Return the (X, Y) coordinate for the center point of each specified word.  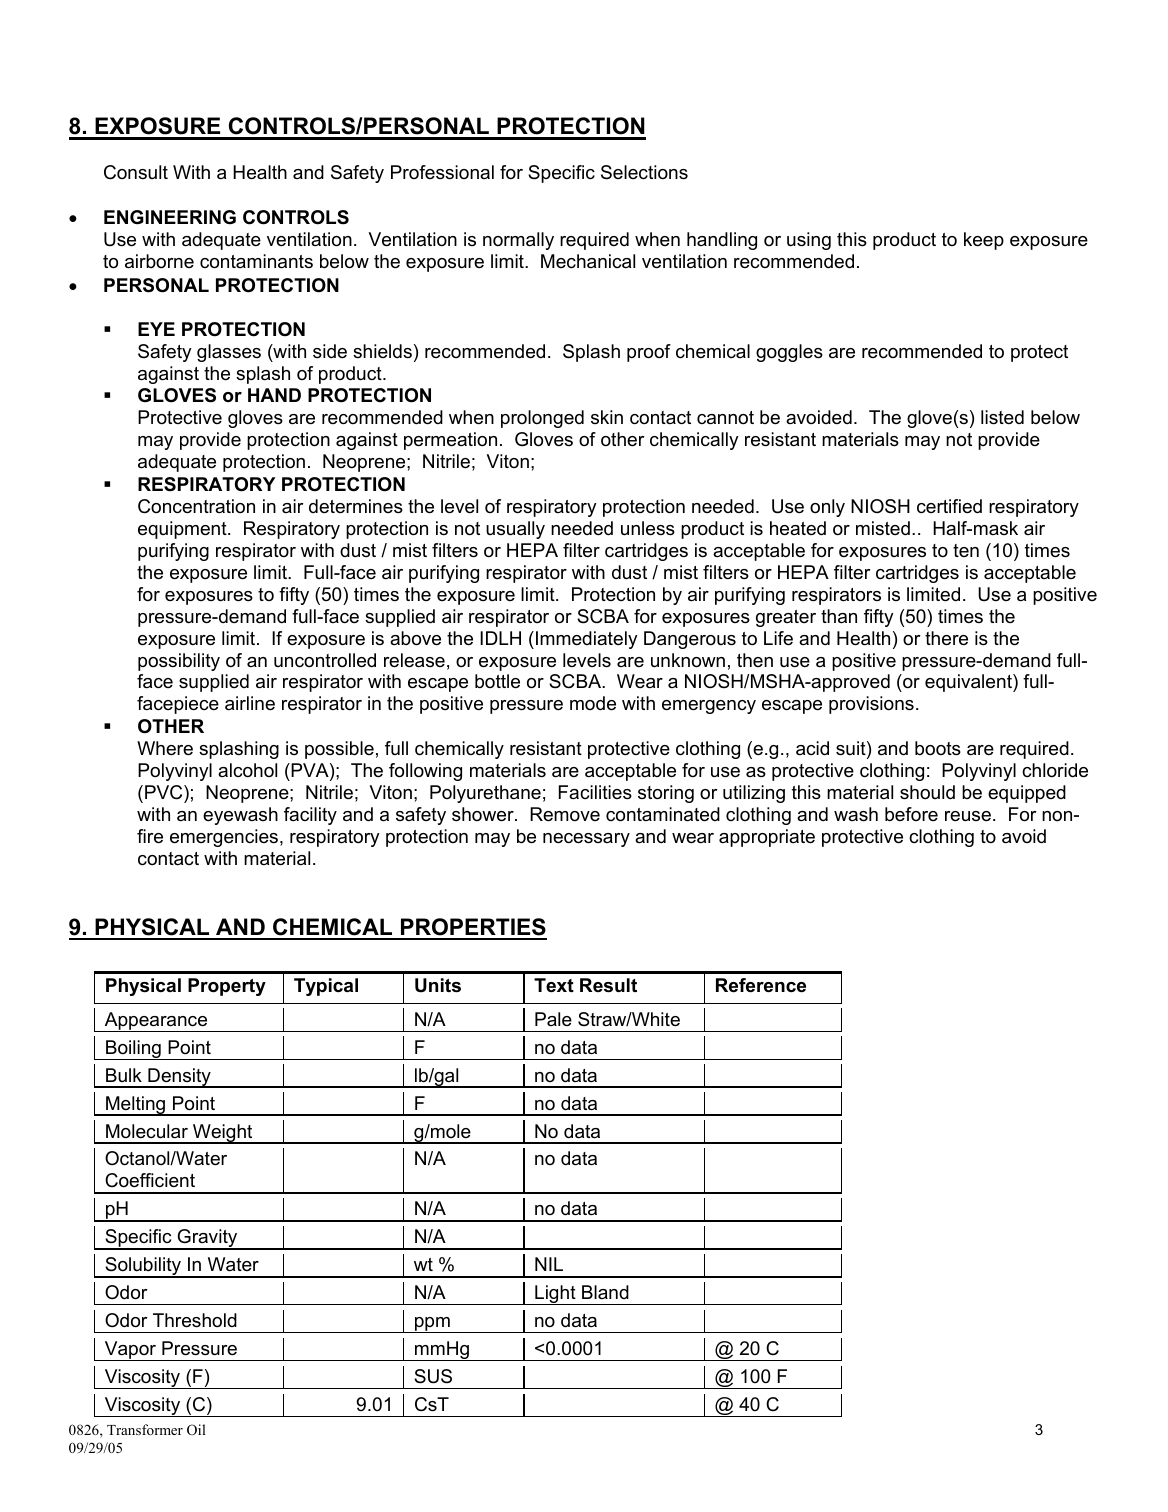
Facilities (595, 792)
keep (984, 241)
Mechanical (588, 261)
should (927, 792)
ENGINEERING (170, 217)
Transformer (145, 1429)
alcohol (247, 770)
